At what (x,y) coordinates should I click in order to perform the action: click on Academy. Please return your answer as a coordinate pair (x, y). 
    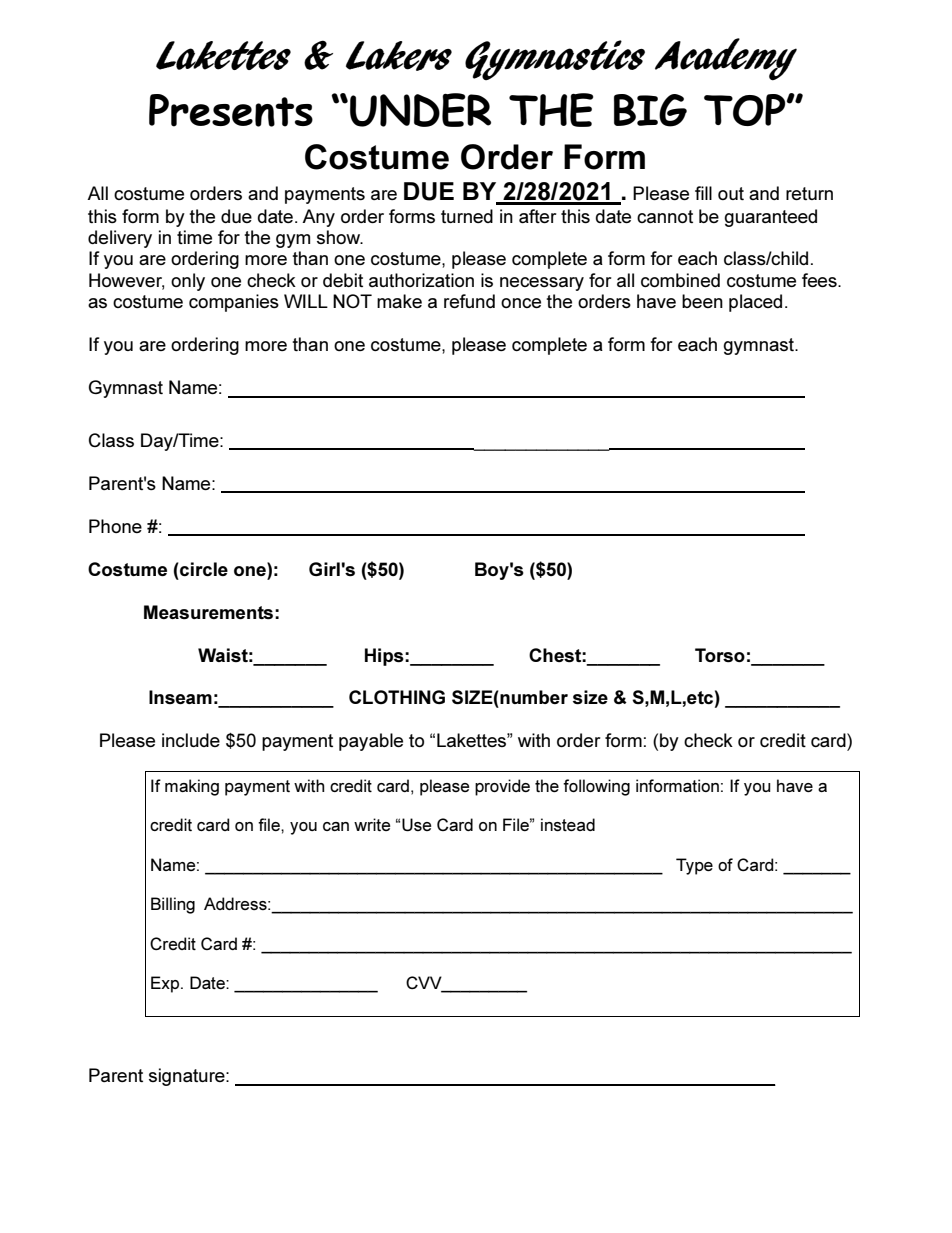
    Looking at the image, I should click on (726, 59).
